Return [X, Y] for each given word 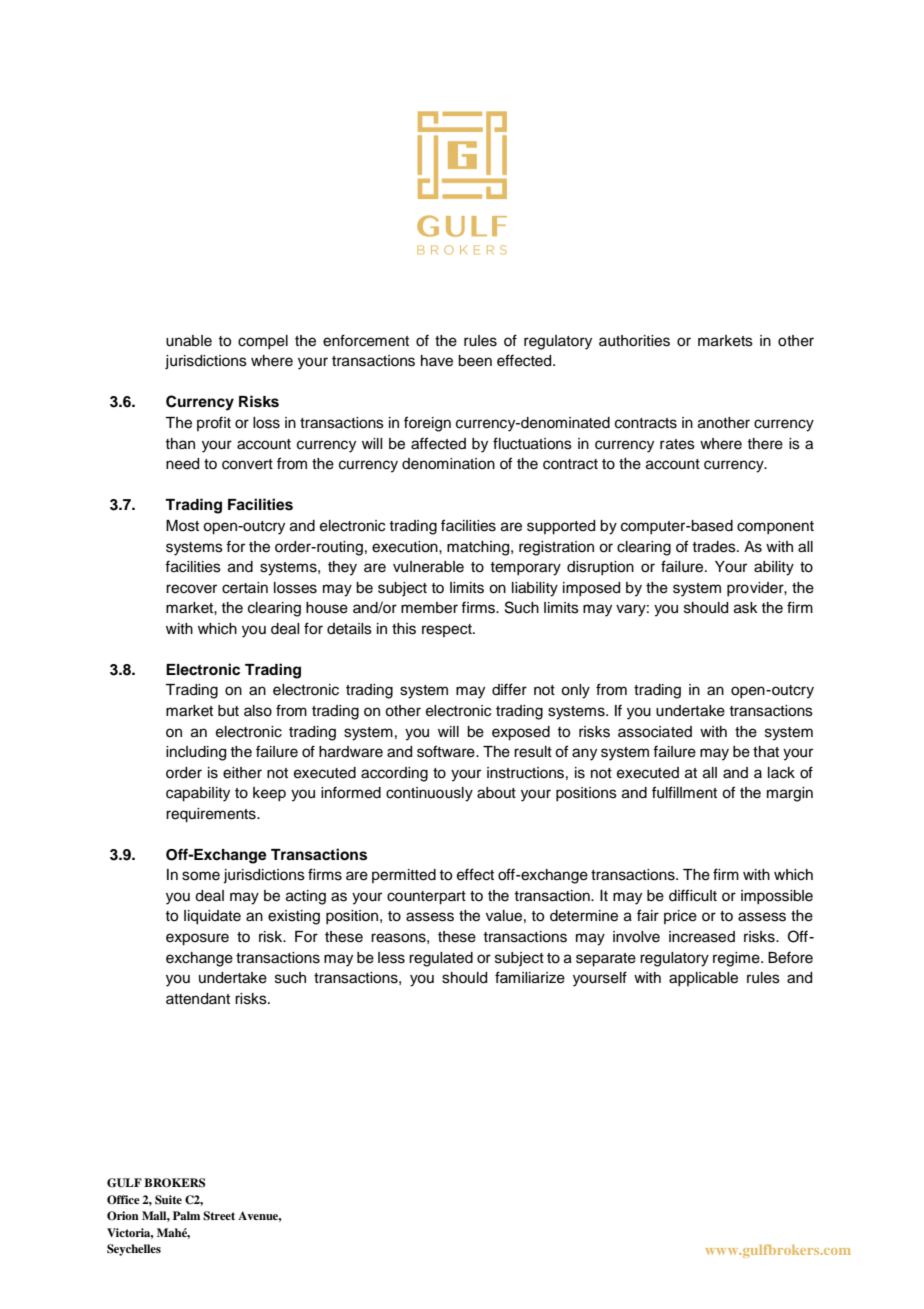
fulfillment [684, 792]
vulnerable [428, 567]
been [475, 361]
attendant [198, 999]
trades [715, 547]
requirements [212, 815]
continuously [429, 794]
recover [191, 589]
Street [219, 1216]
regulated [441, 959]
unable [189, 341]
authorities [634, 341]
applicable [703, 979]
